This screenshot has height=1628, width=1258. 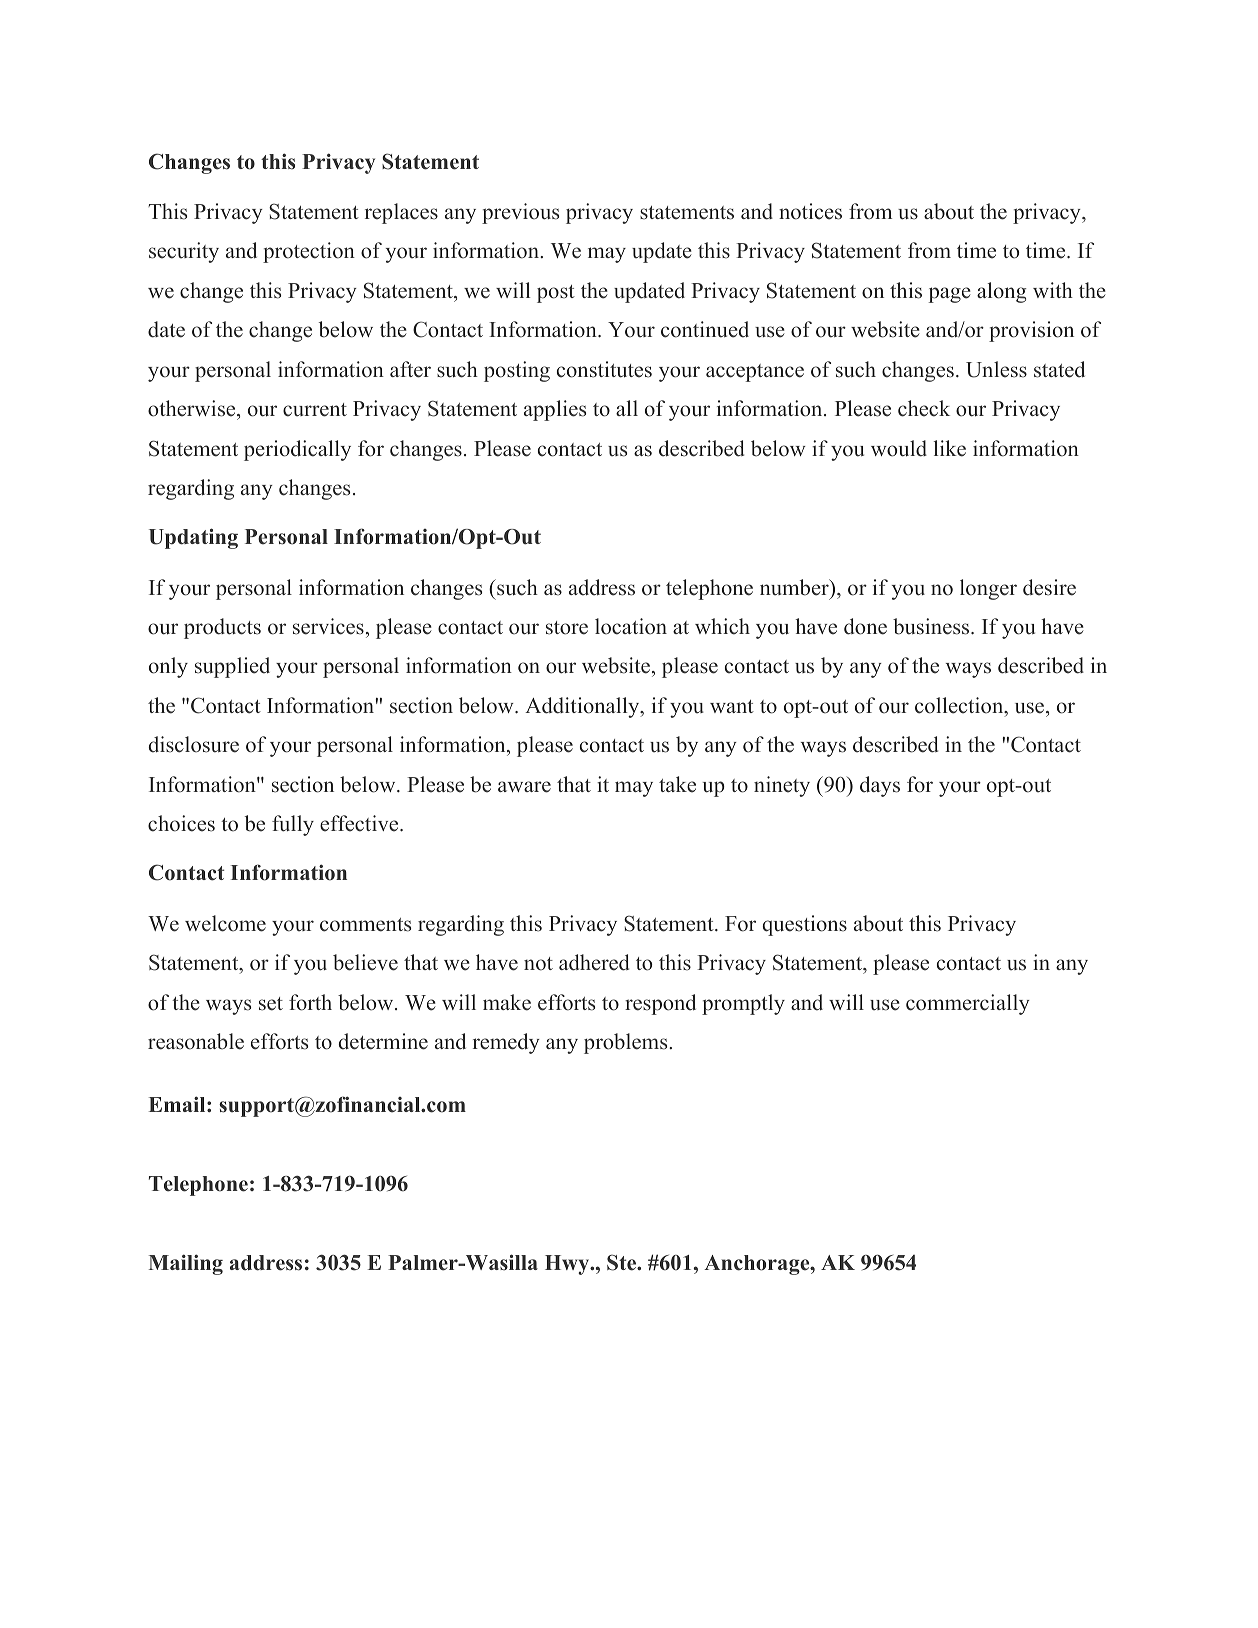 I want to click on disclosure, so click(x=194, y=744).
